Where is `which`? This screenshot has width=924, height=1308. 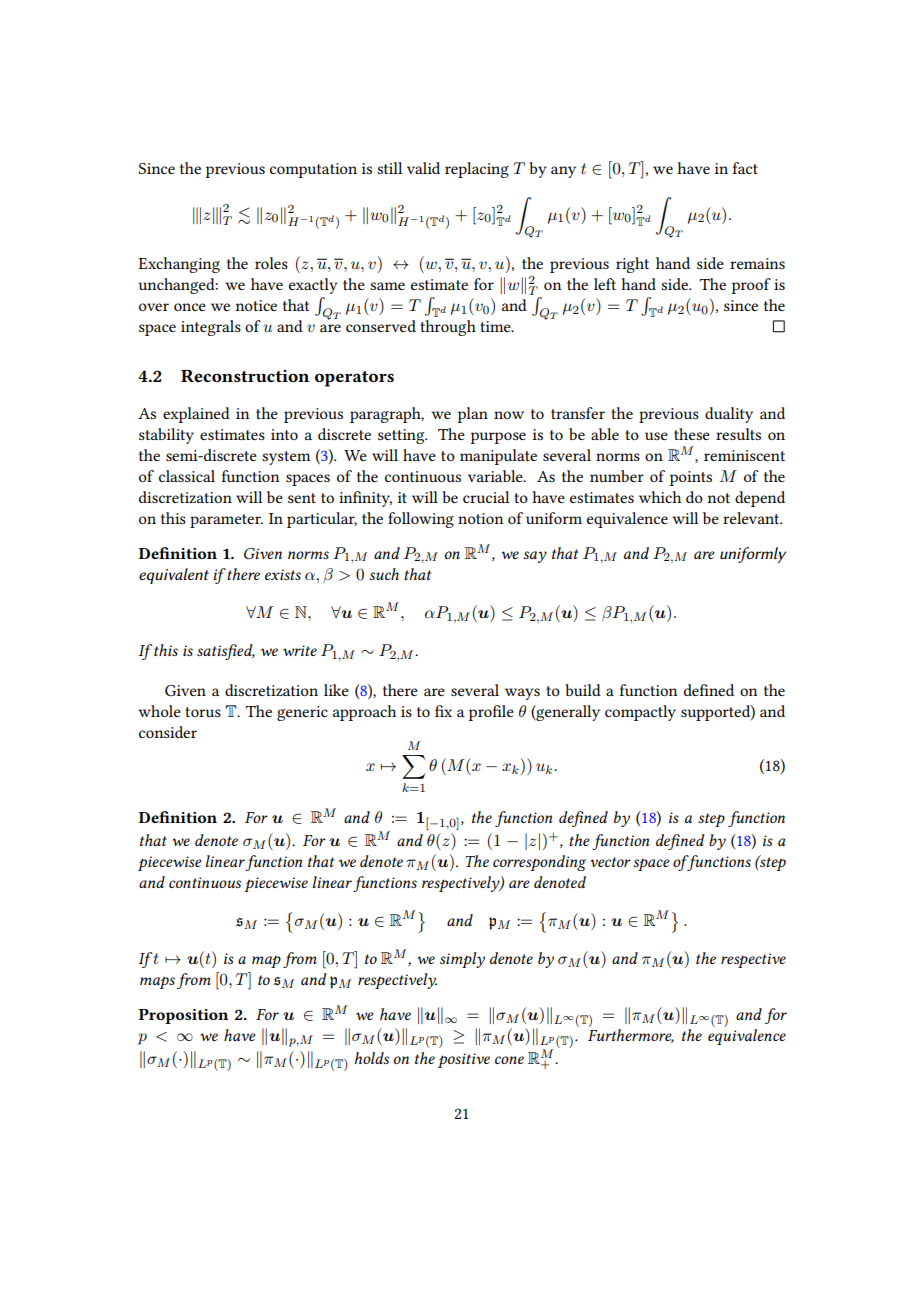
which is located at coordinates (660, 497).
